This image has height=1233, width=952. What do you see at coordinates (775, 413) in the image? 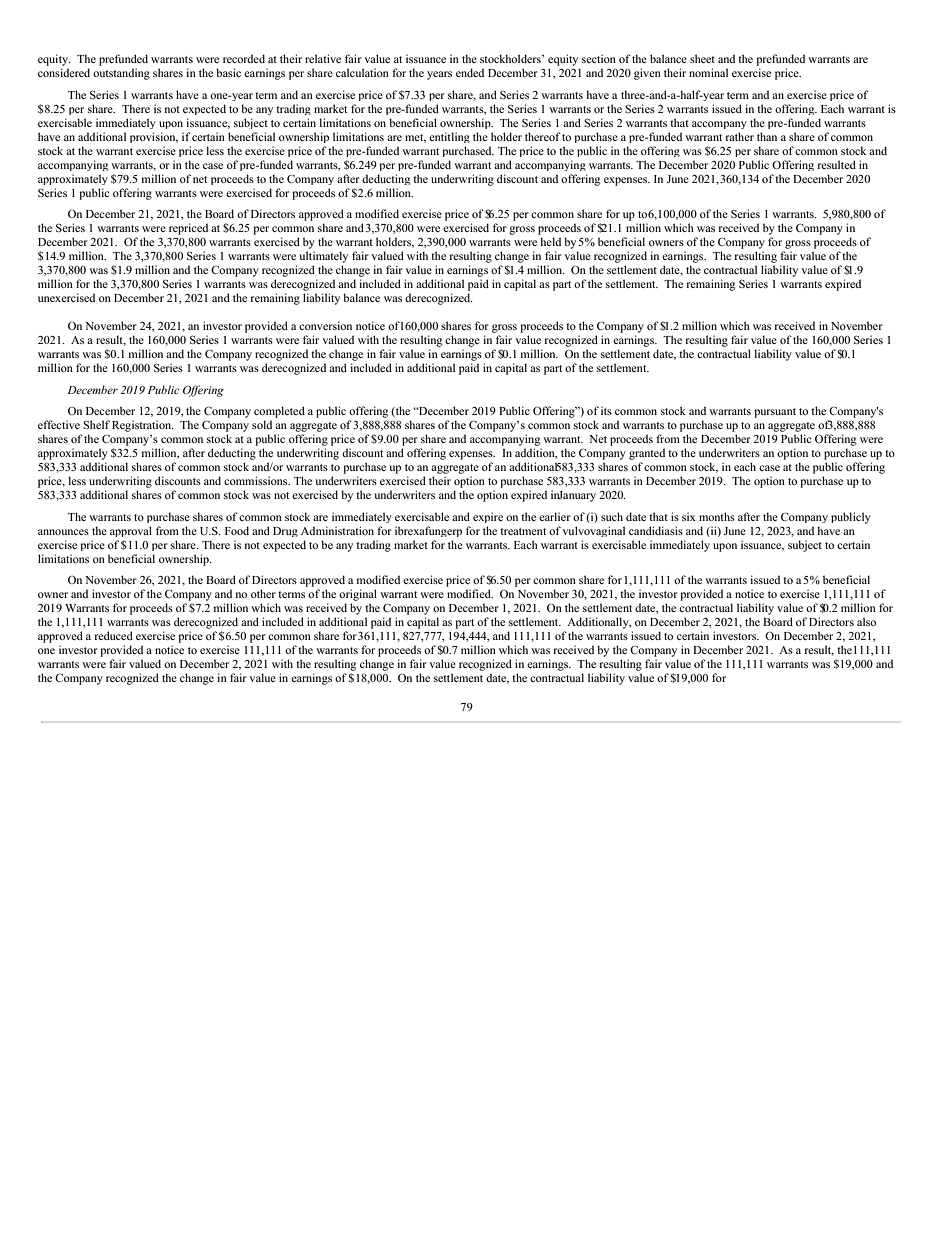
I see `pursuant` at bounding box center [775, 413].
